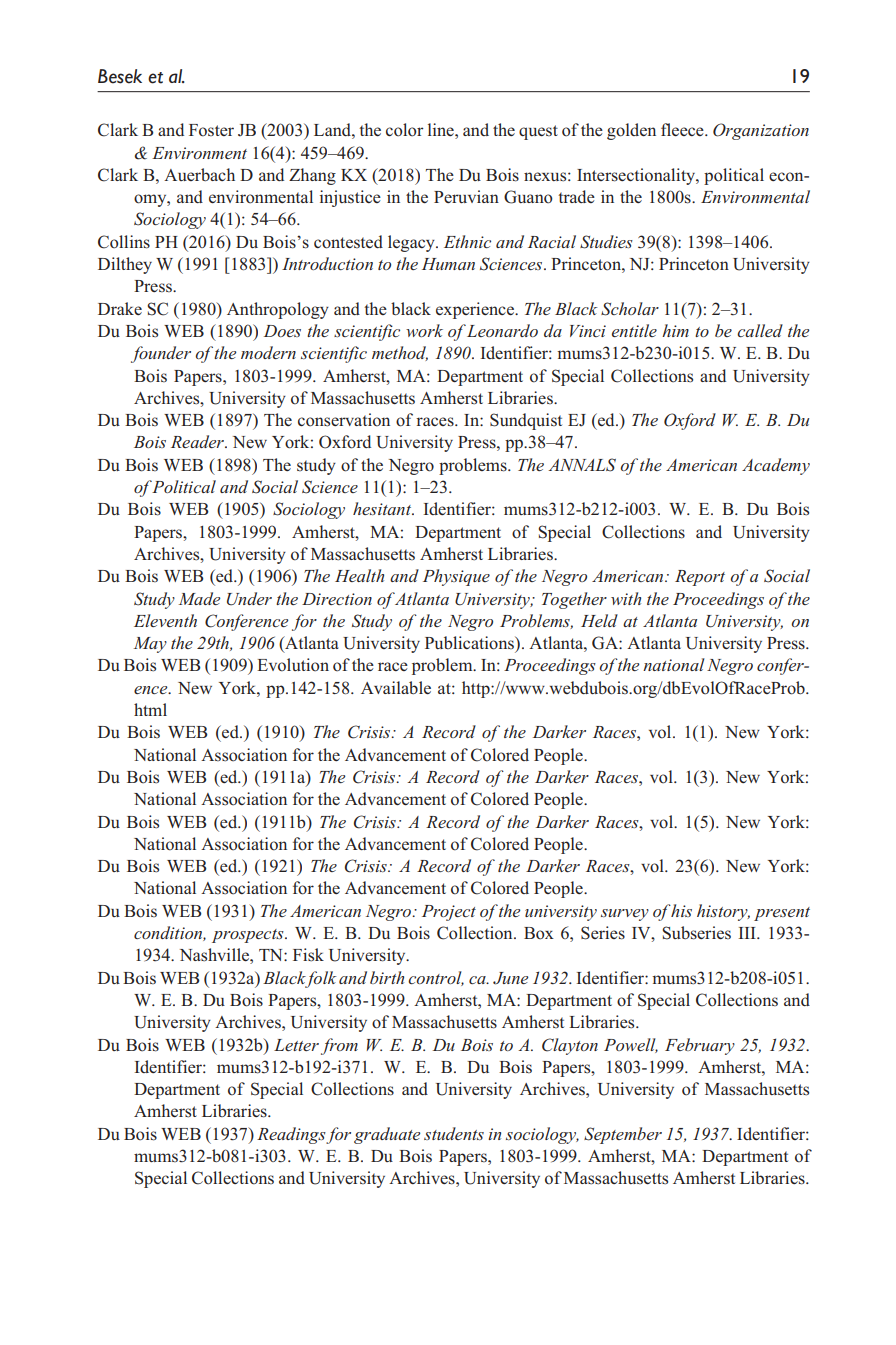 The width and height of the page is (896, 1345). I want to click on Readings, so click(291, 1135).
